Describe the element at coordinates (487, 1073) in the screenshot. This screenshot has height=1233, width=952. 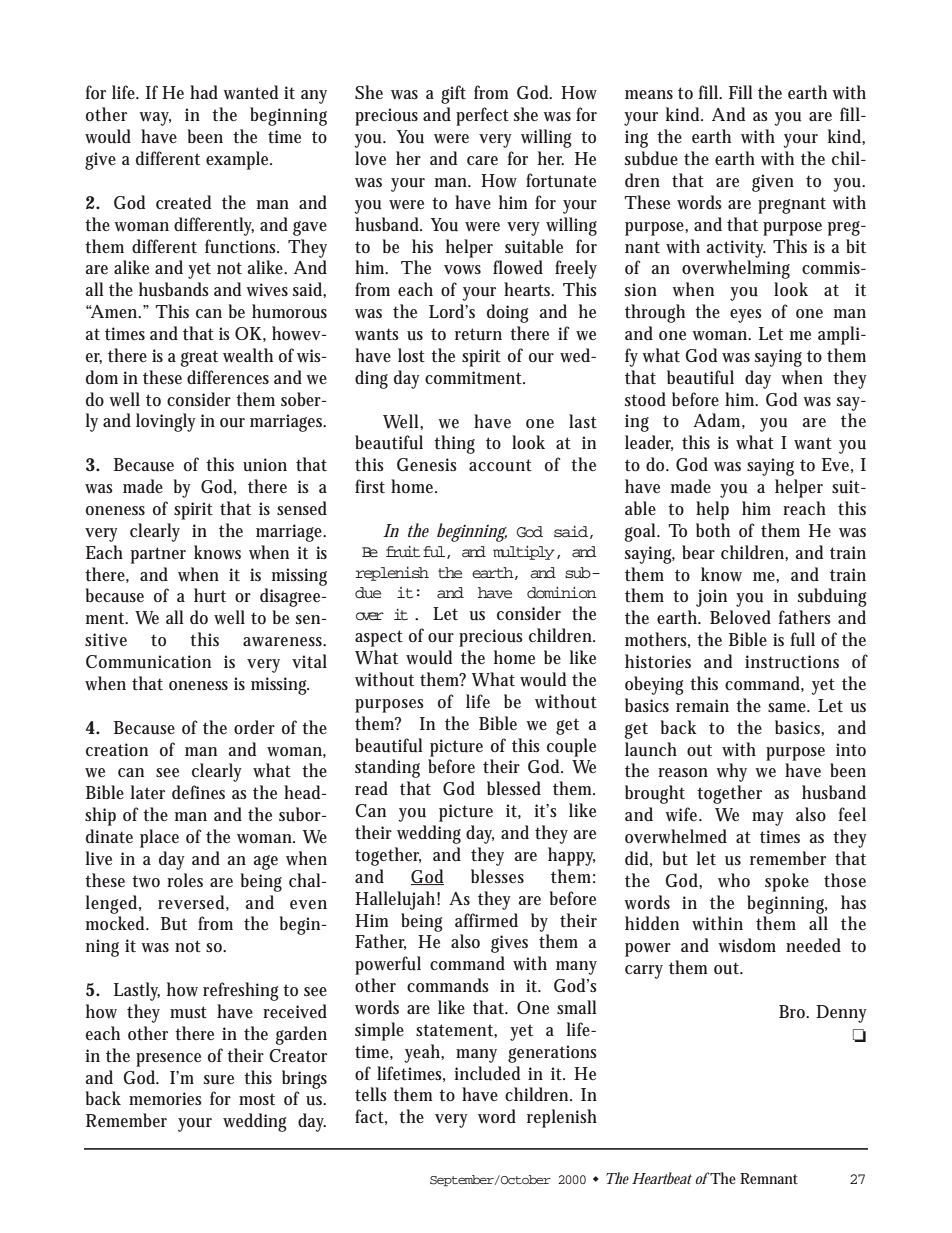
I see `included` at that location.
